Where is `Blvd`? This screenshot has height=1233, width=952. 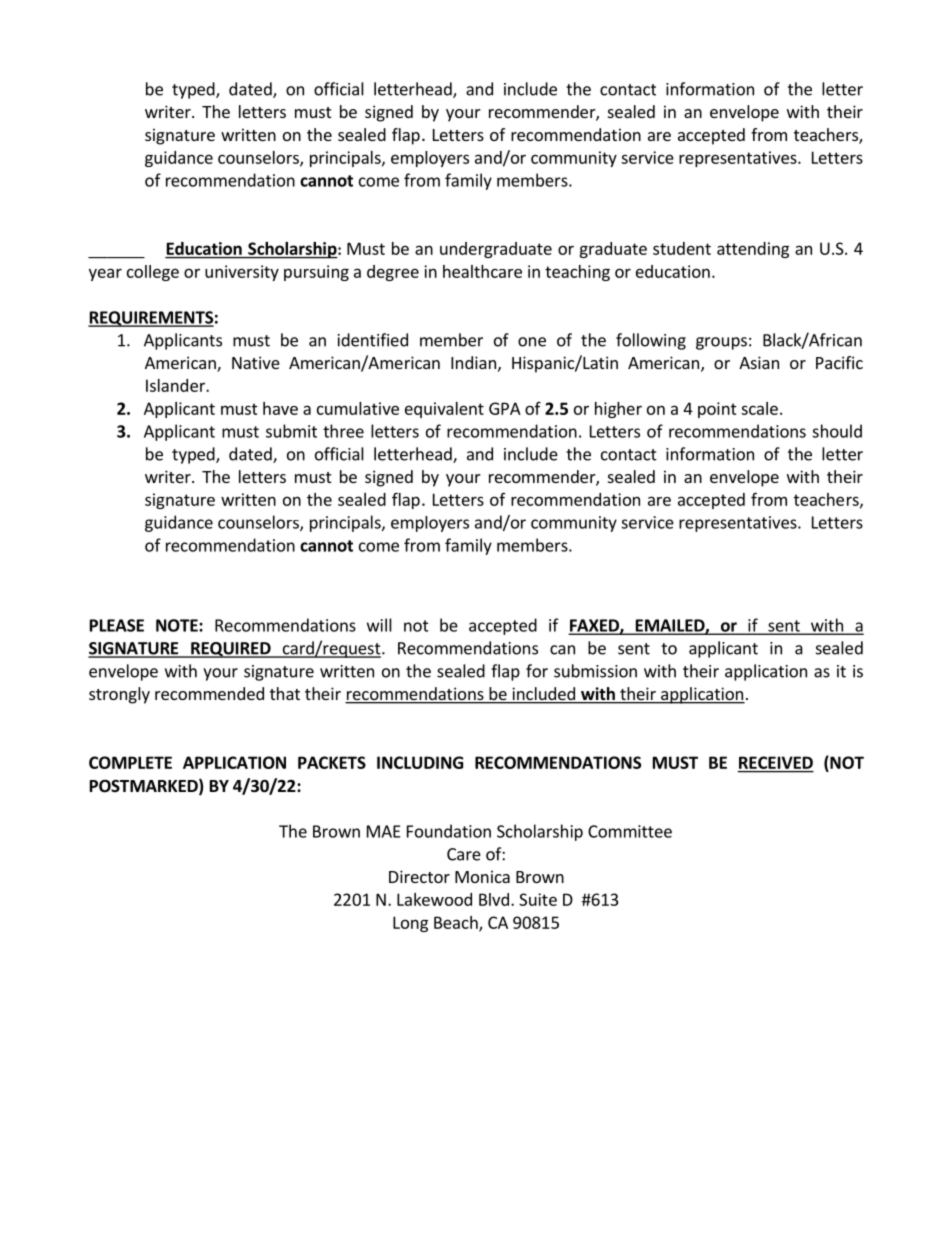
Blvd is located at coordinates (494, 899).
